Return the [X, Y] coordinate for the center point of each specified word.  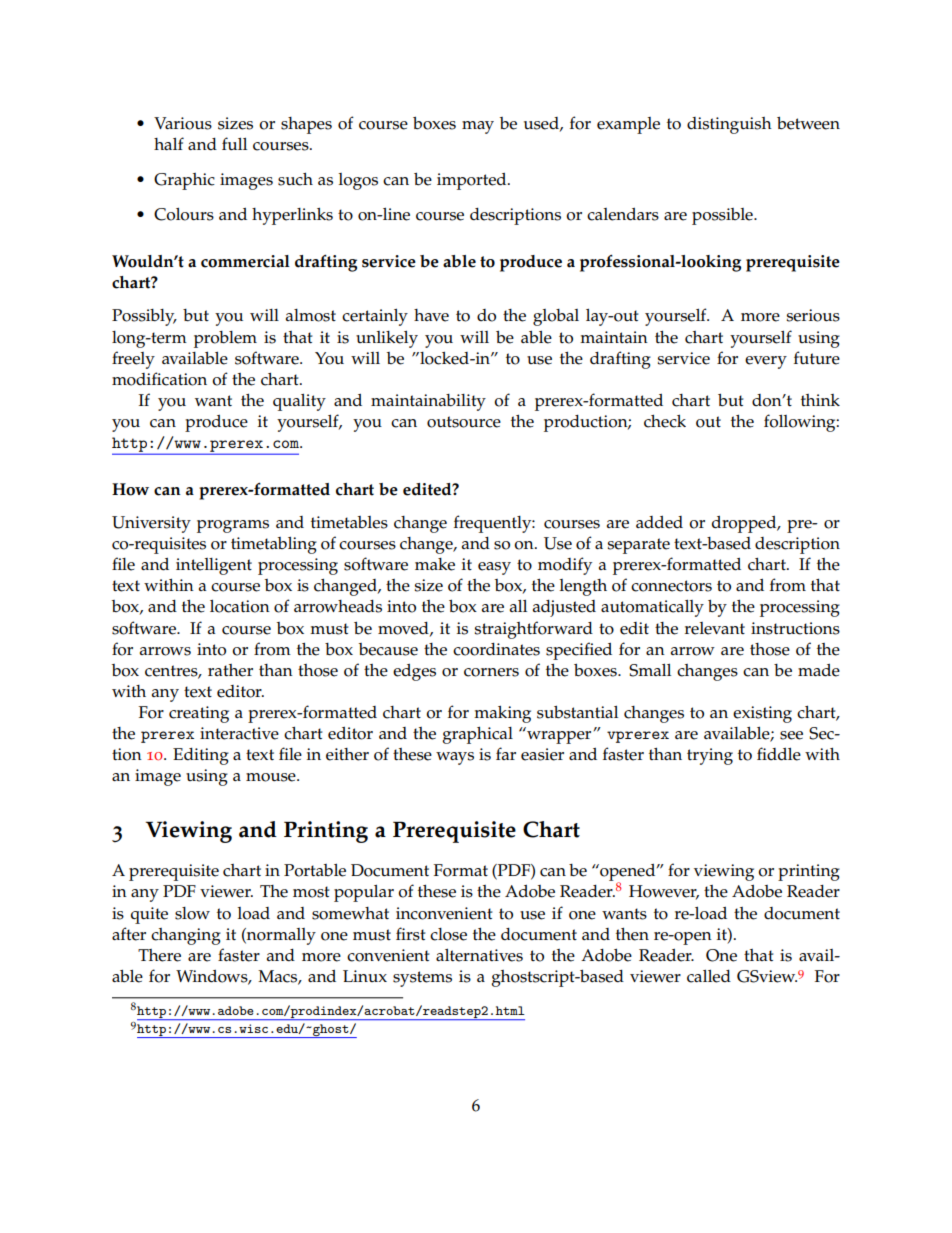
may [478, 127]
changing [186, 936]
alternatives [479, 955]
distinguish [729, 125]
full [234, 143]
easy [494, 568]
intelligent [214, 566]
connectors [671, 586]
